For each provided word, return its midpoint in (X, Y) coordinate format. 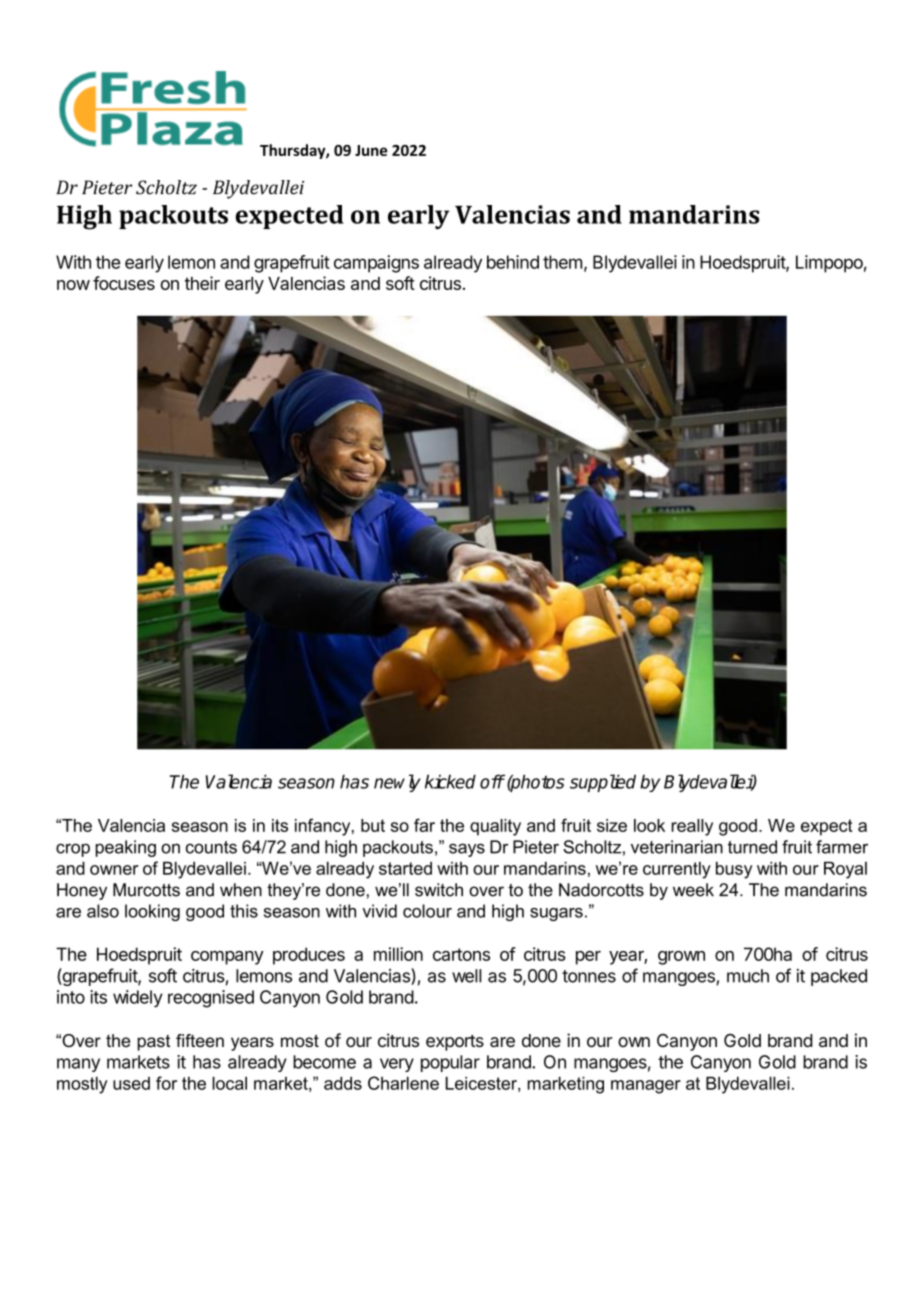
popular (450, 1063)
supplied (603, 783)
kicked (450, 781)
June (371, 150)
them (562, 262)
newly (397, 783)
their (202, 283)
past (153, 1043)
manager (646, 1087)
